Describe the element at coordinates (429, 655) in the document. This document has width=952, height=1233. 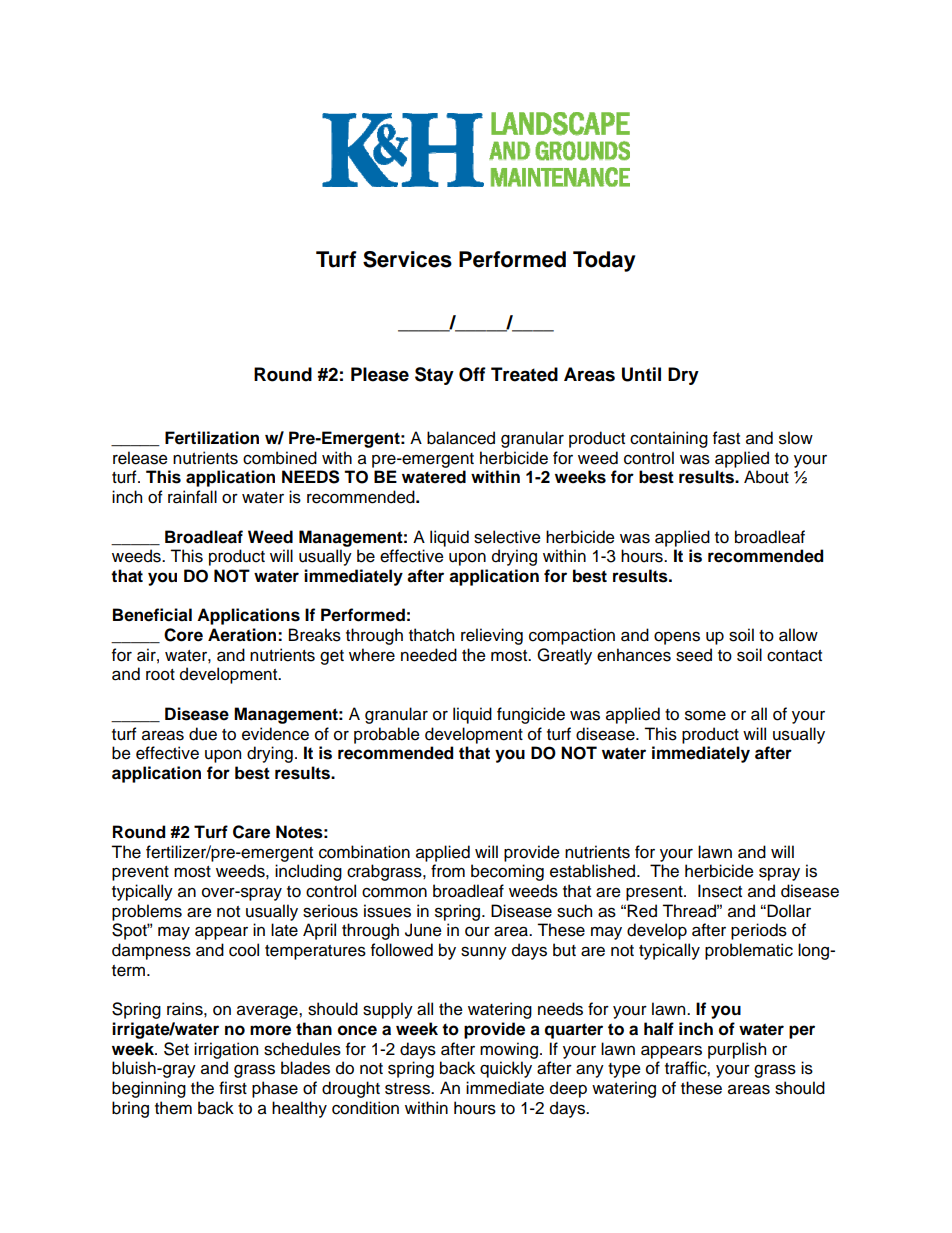
I see `needed` at that location.
